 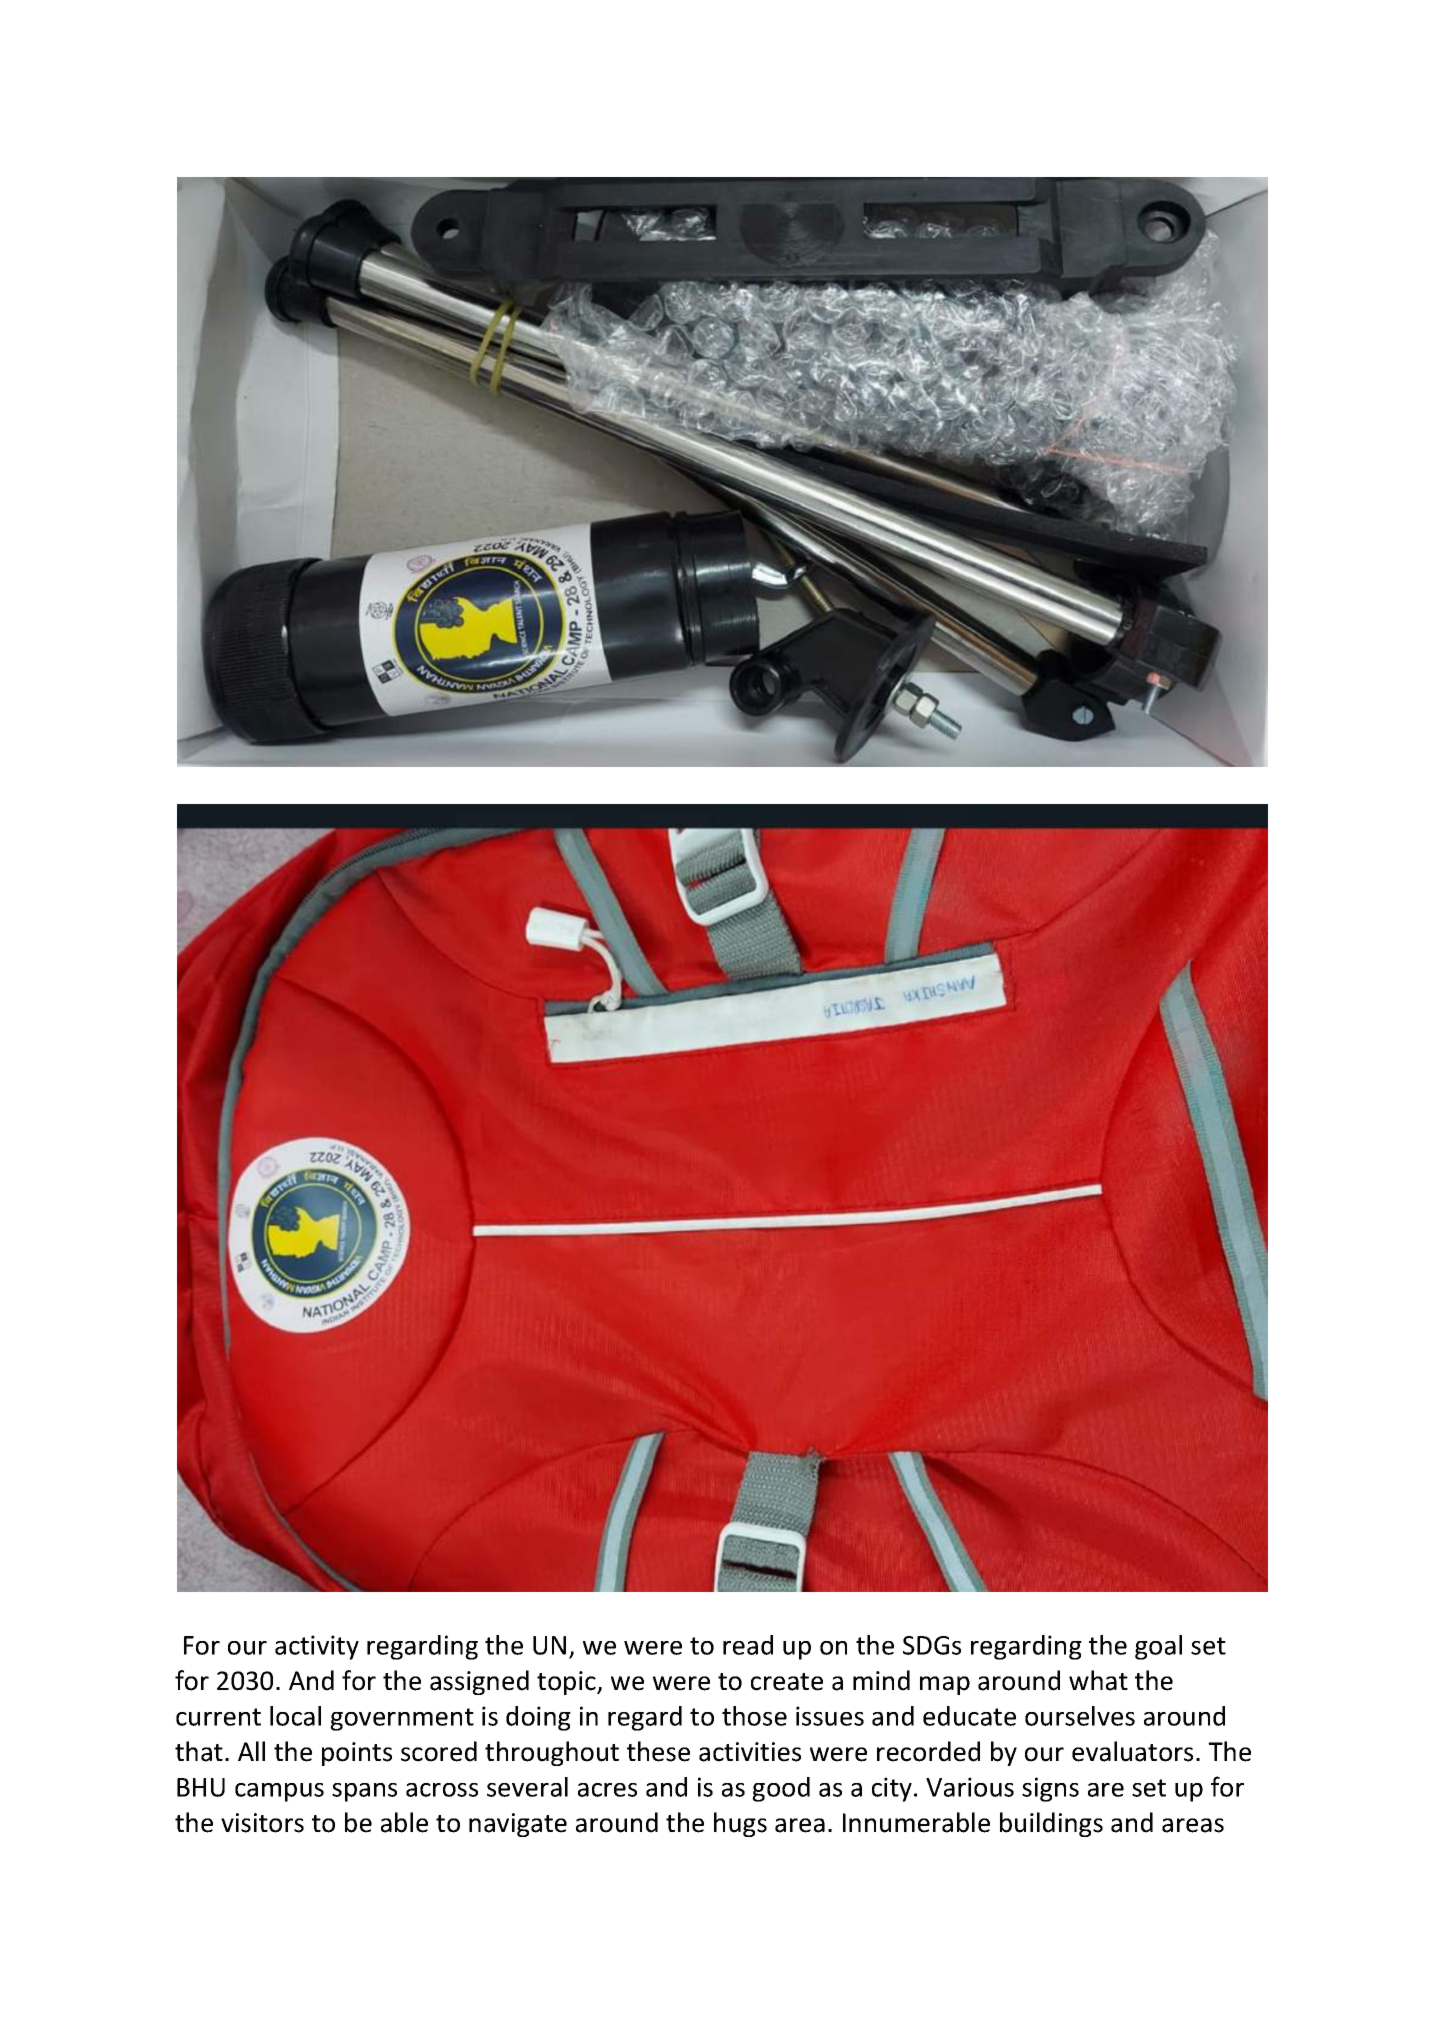 What do you see at coordinates (251, 1751) in the page?
I see `All` at bounding box center [251, 1751].
